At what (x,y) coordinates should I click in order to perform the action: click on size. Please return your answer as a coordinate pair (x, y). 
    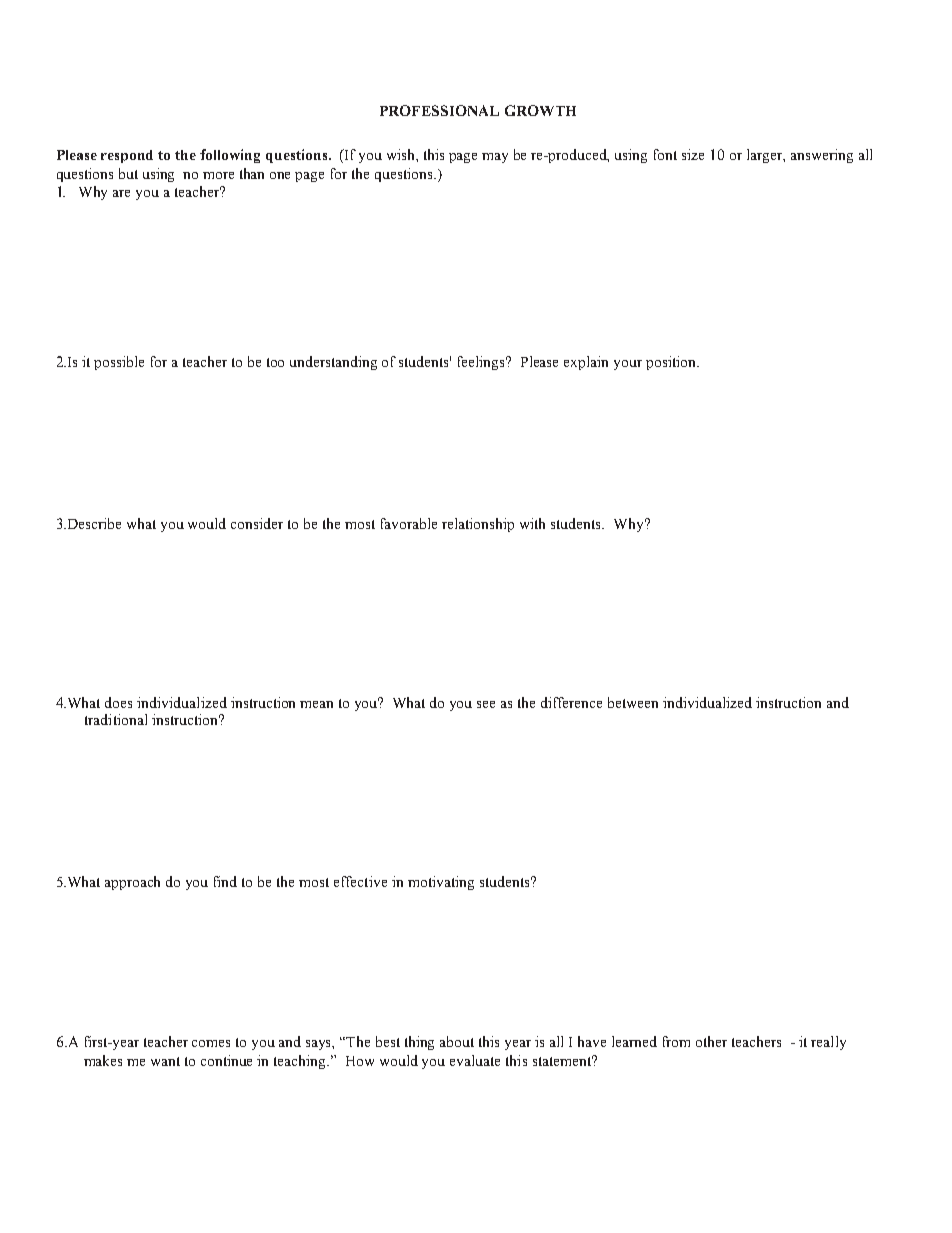
    Looking at the image, I should click on (693, 154).
